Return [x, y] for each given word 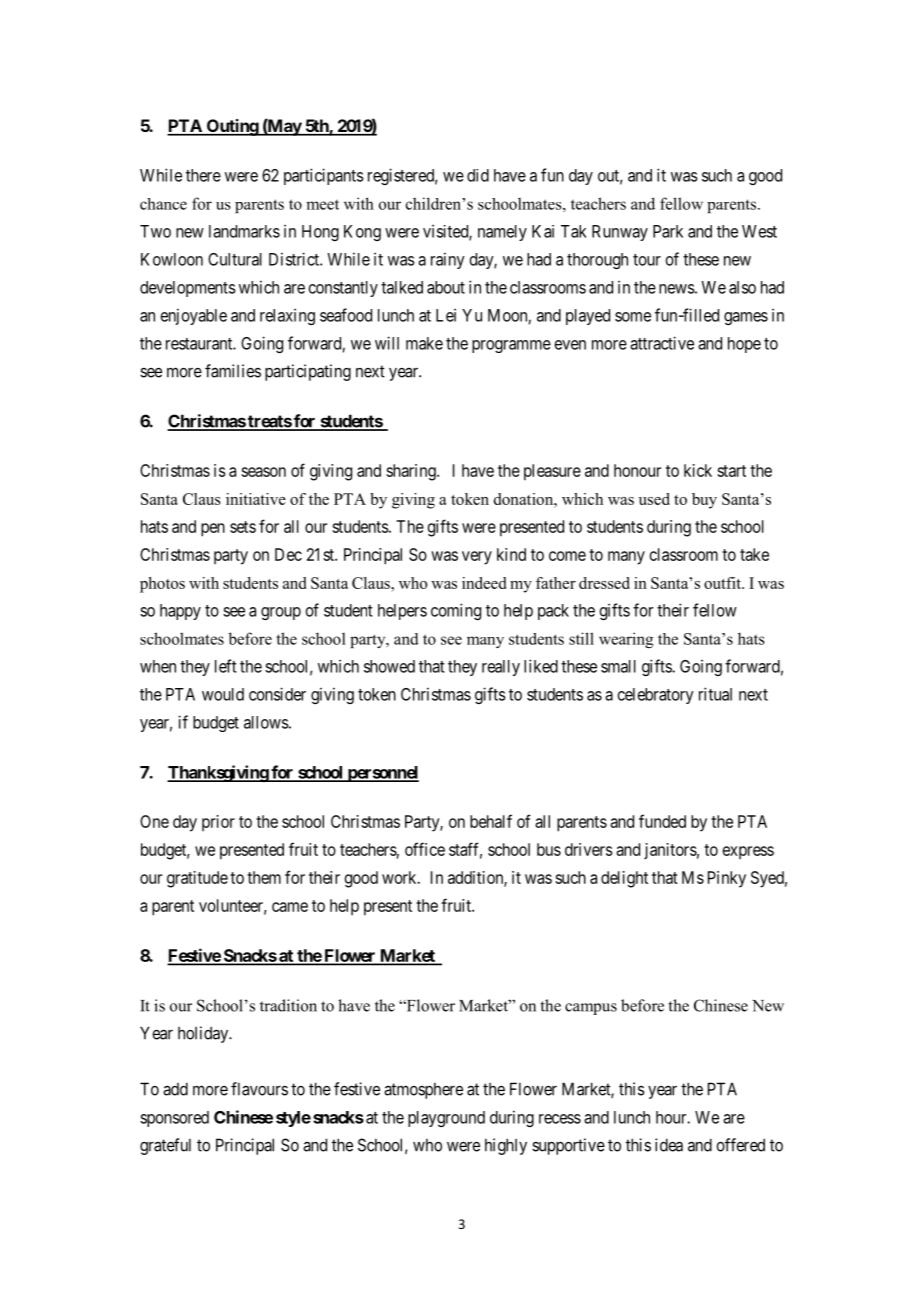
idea [669, 1145]
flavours [259, 1089]
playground [446, 1119]
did [478, 175]
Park [668, 231]
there [203, 175]
